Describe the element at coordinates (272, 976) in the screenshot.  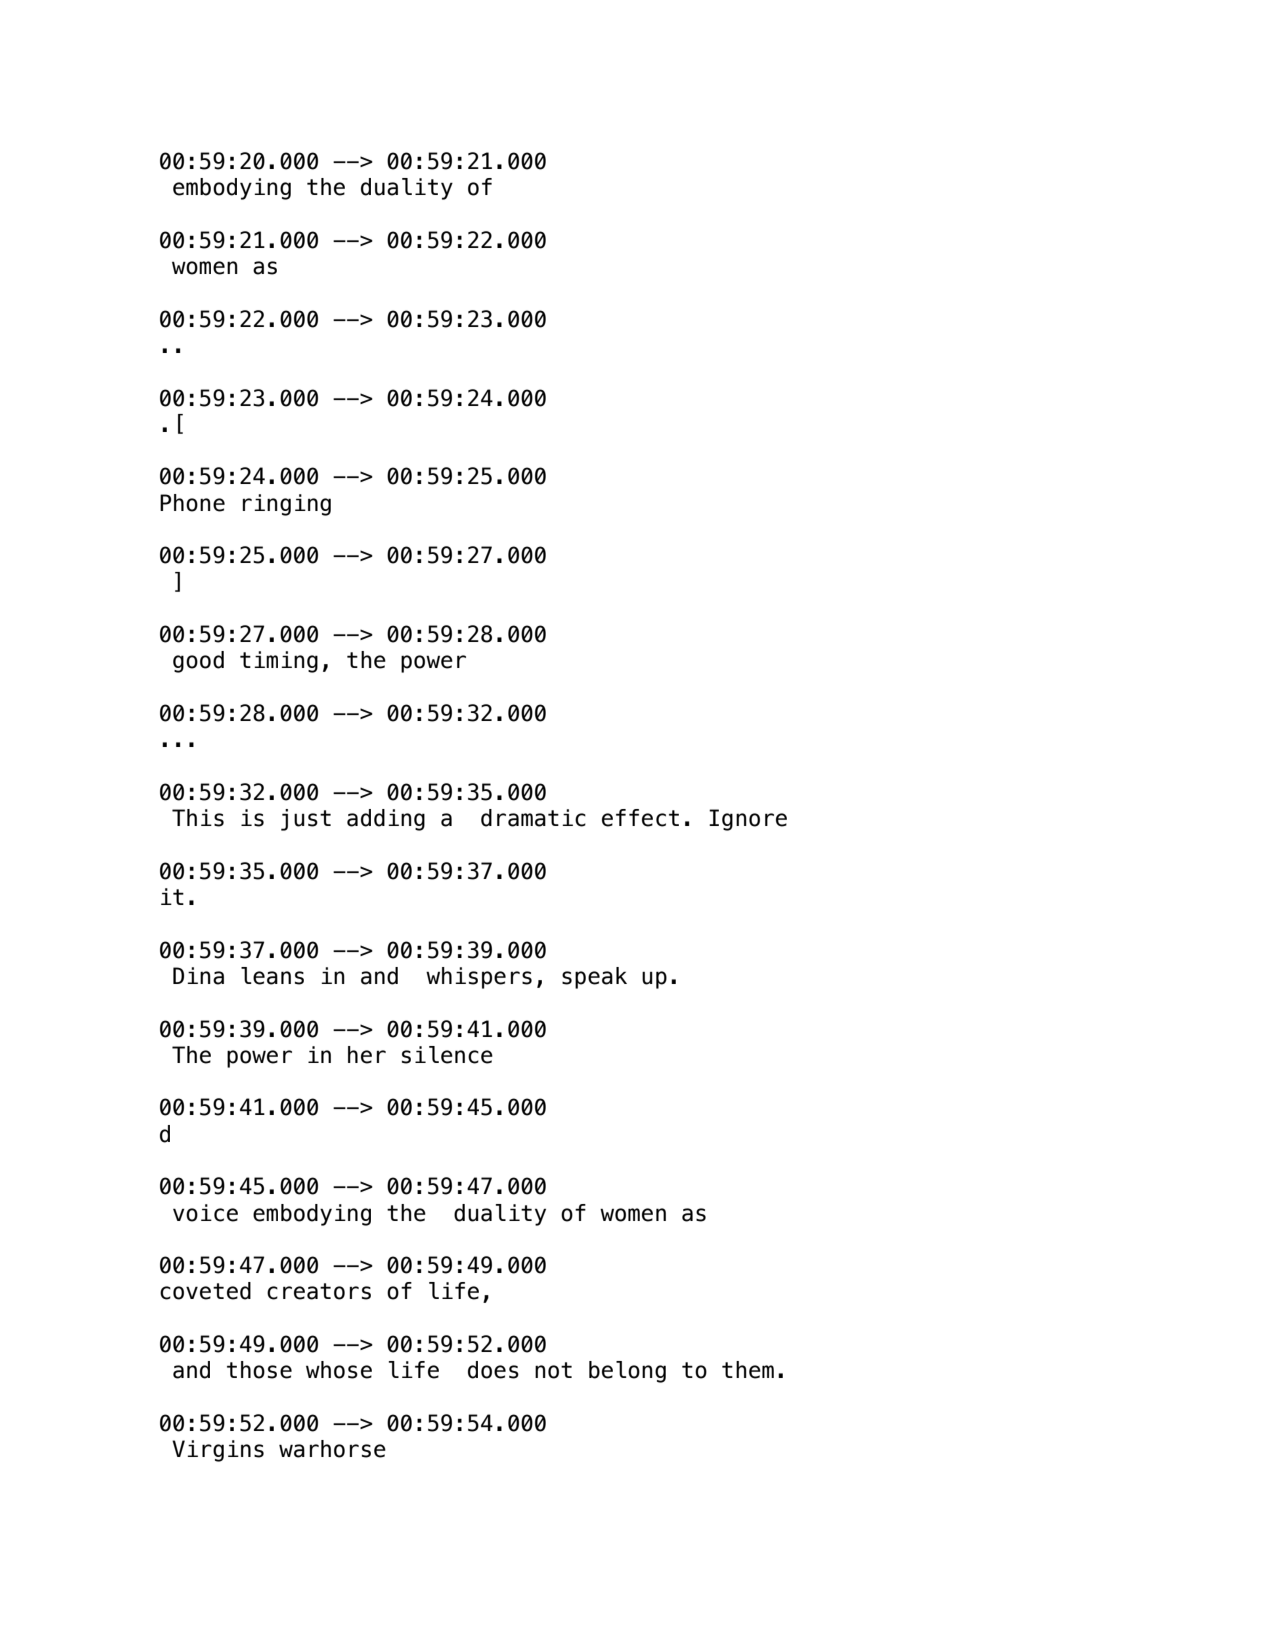
I see `leans` at that location.
